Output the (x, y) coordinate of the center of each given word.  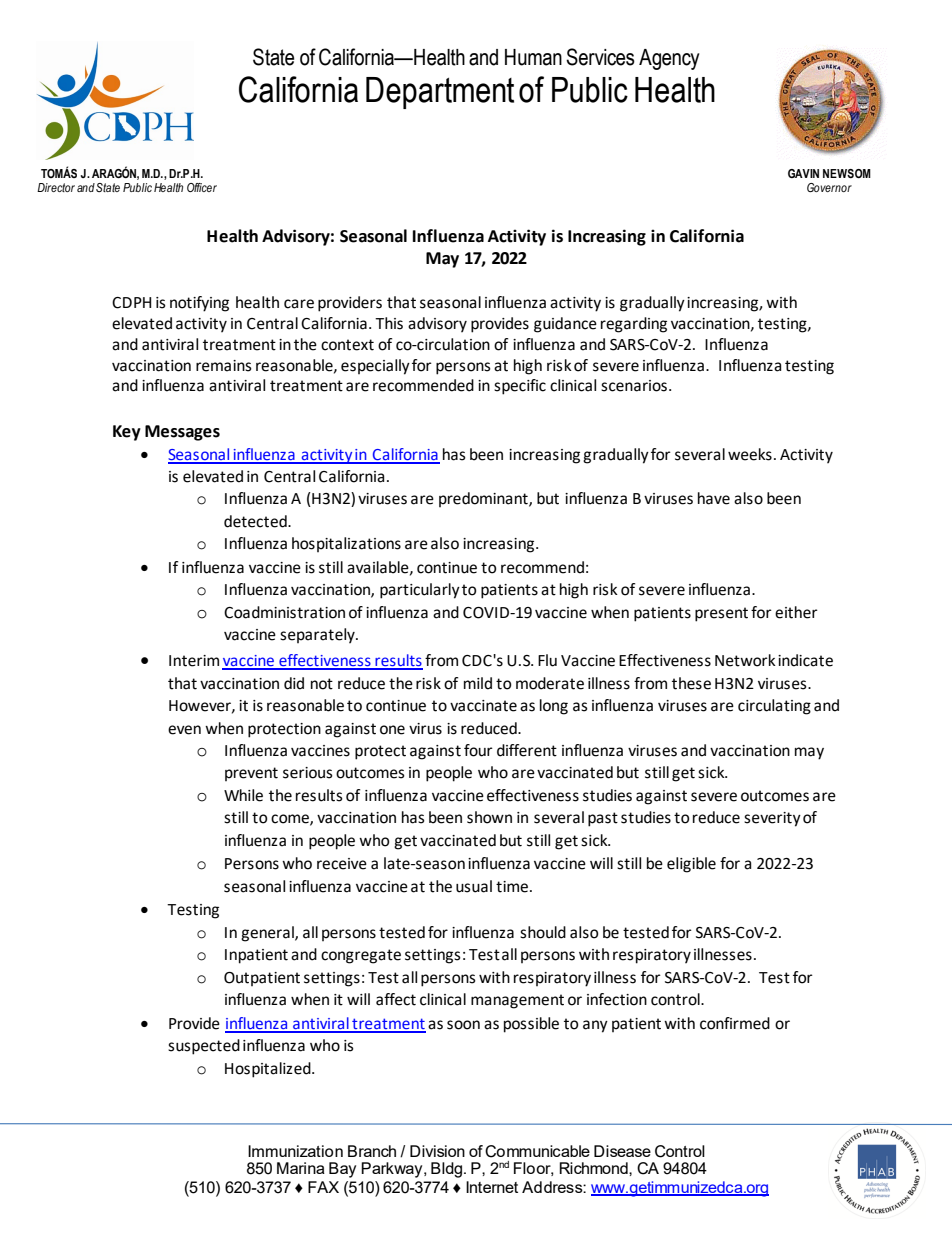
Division (437, 1151)
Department (440, 93)
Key (127, 433)
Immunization (295, 1151)
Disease (622, 1151)
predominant (484, 499)
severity (772, 819)
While (243, 795)
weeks (750, 454)
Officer (202, 187)
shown (489, 817)
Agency (669, 59)
